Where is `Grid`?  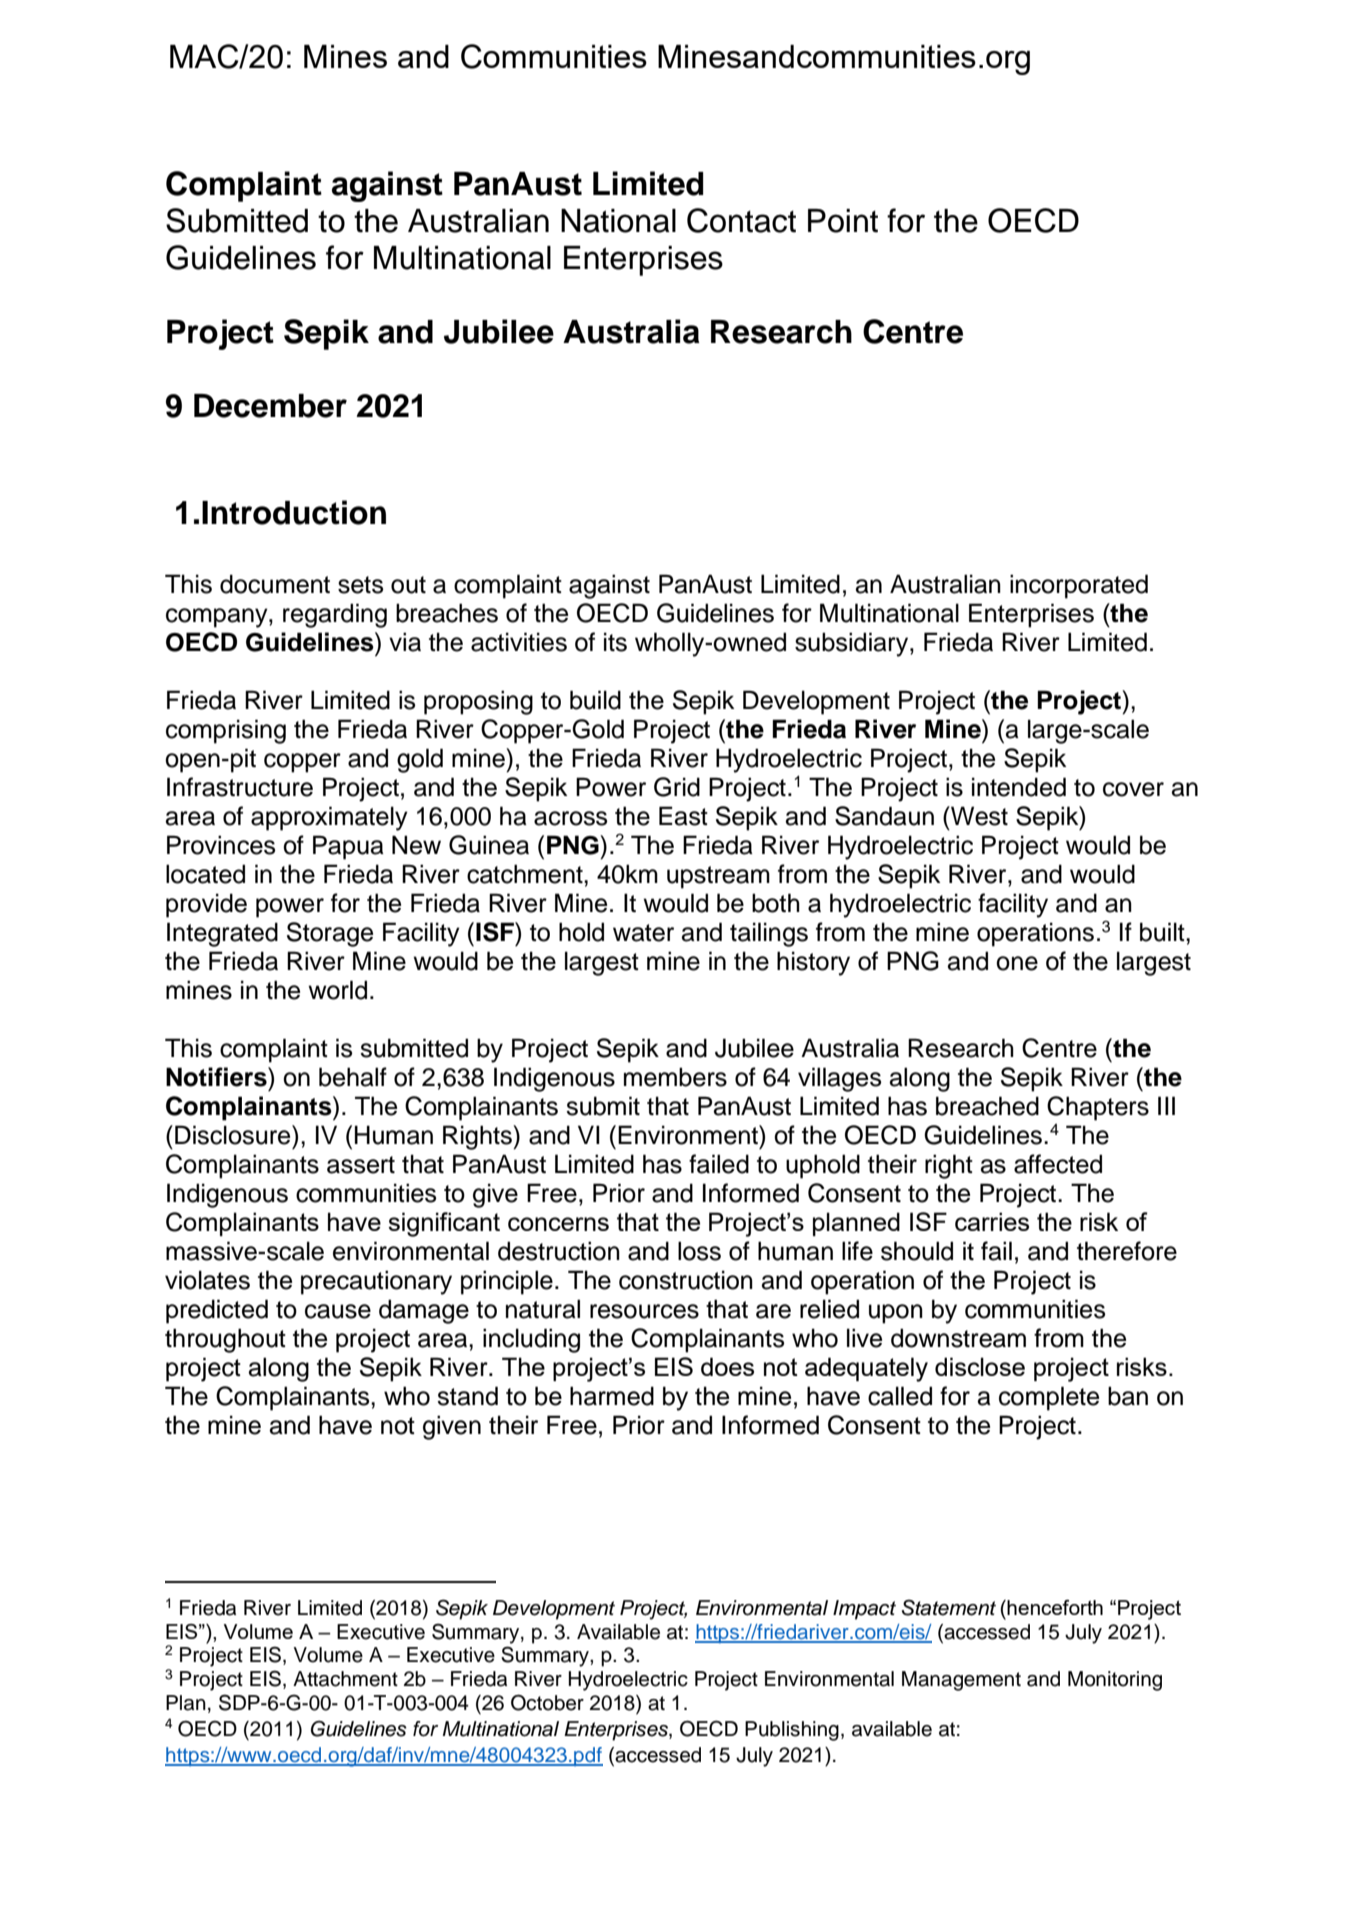
Grid is located at coordinates (677, 787).
